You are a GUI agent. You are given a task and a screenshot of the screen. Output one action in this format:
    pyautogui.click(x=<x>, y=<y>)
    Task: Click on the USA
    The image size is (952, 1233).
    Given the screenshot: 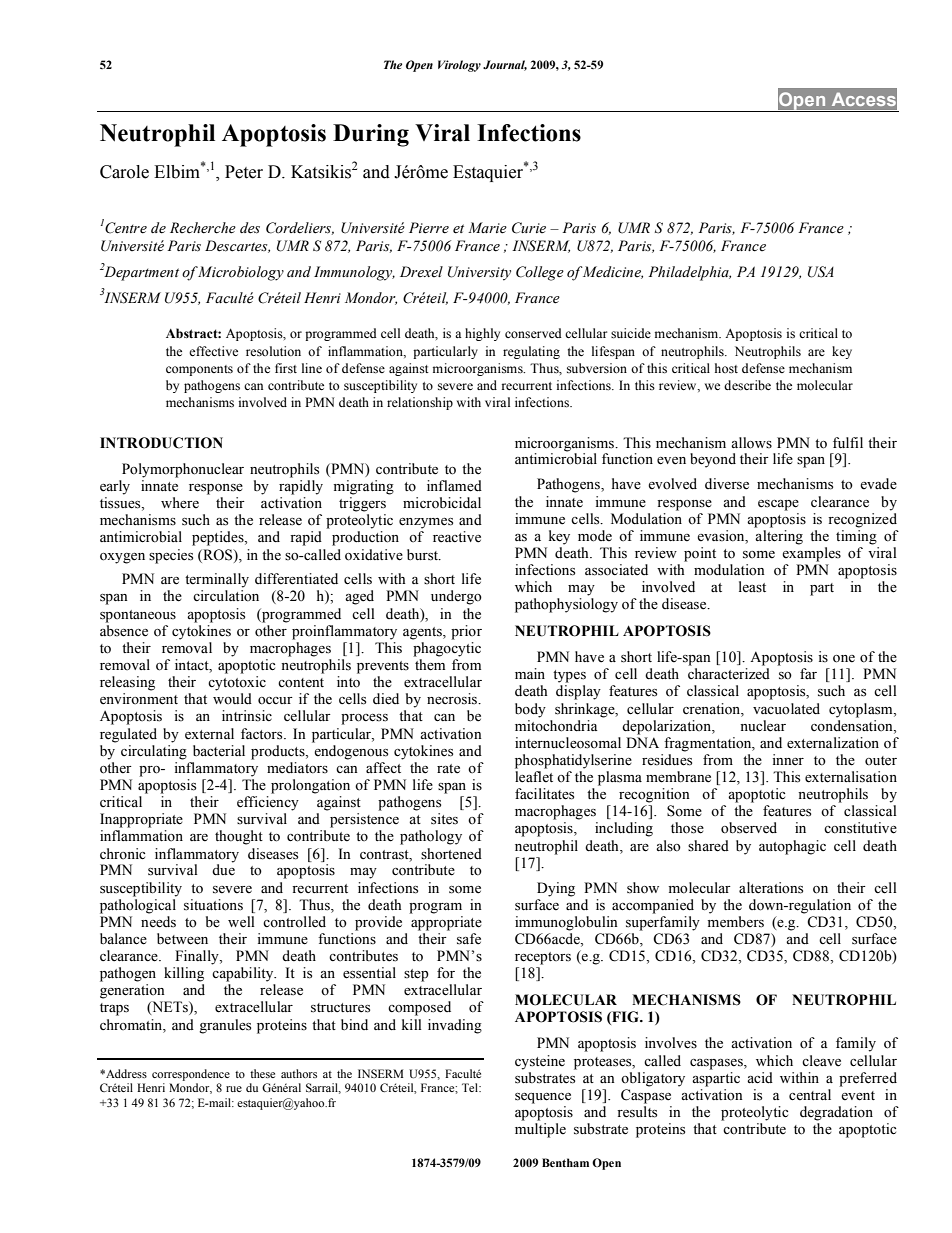 What is the action you would take?
    pyautogui.click(x=821, y=272)
